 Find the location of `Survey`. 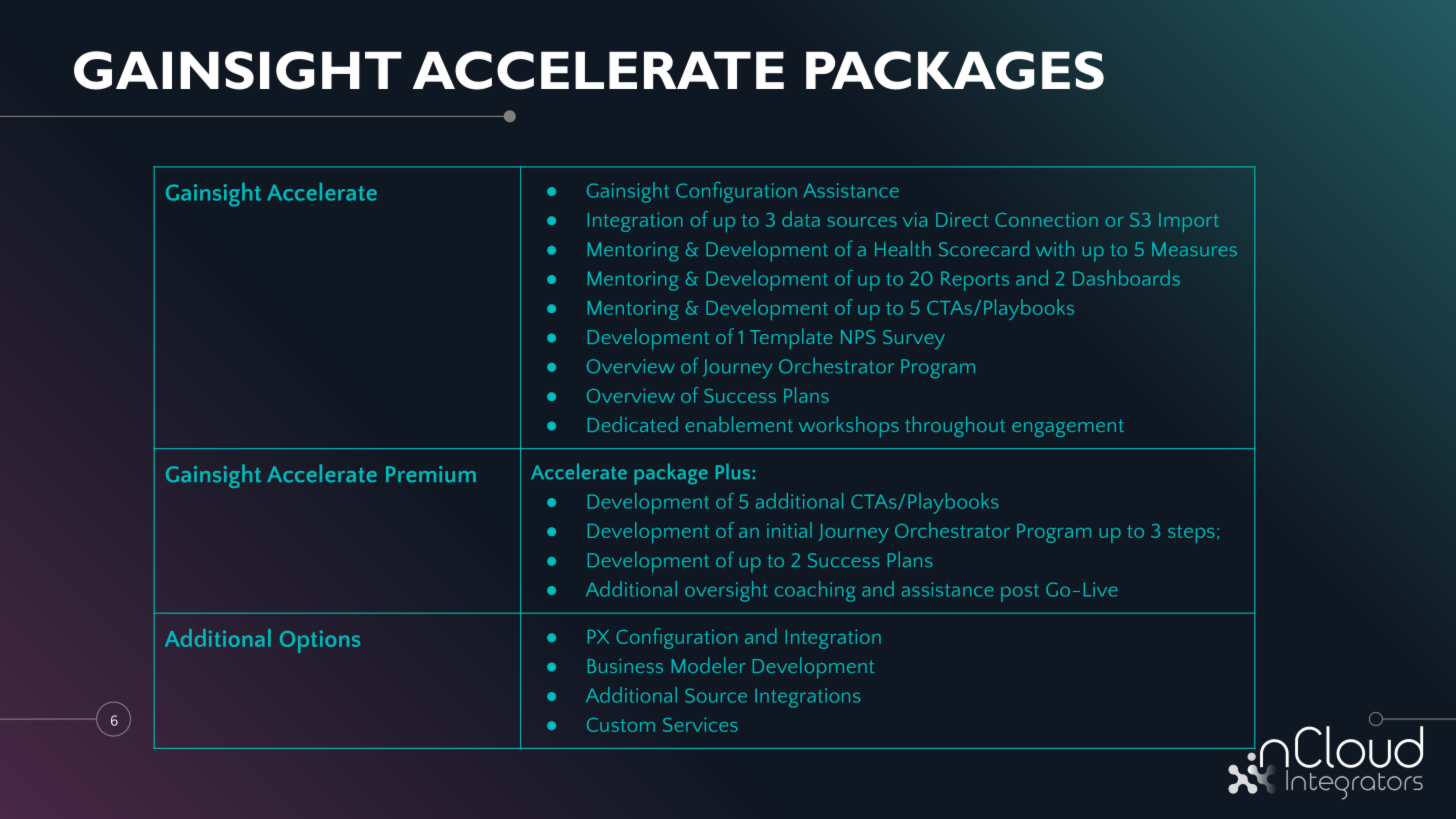

Survey is located at coordinates (914, 339).
